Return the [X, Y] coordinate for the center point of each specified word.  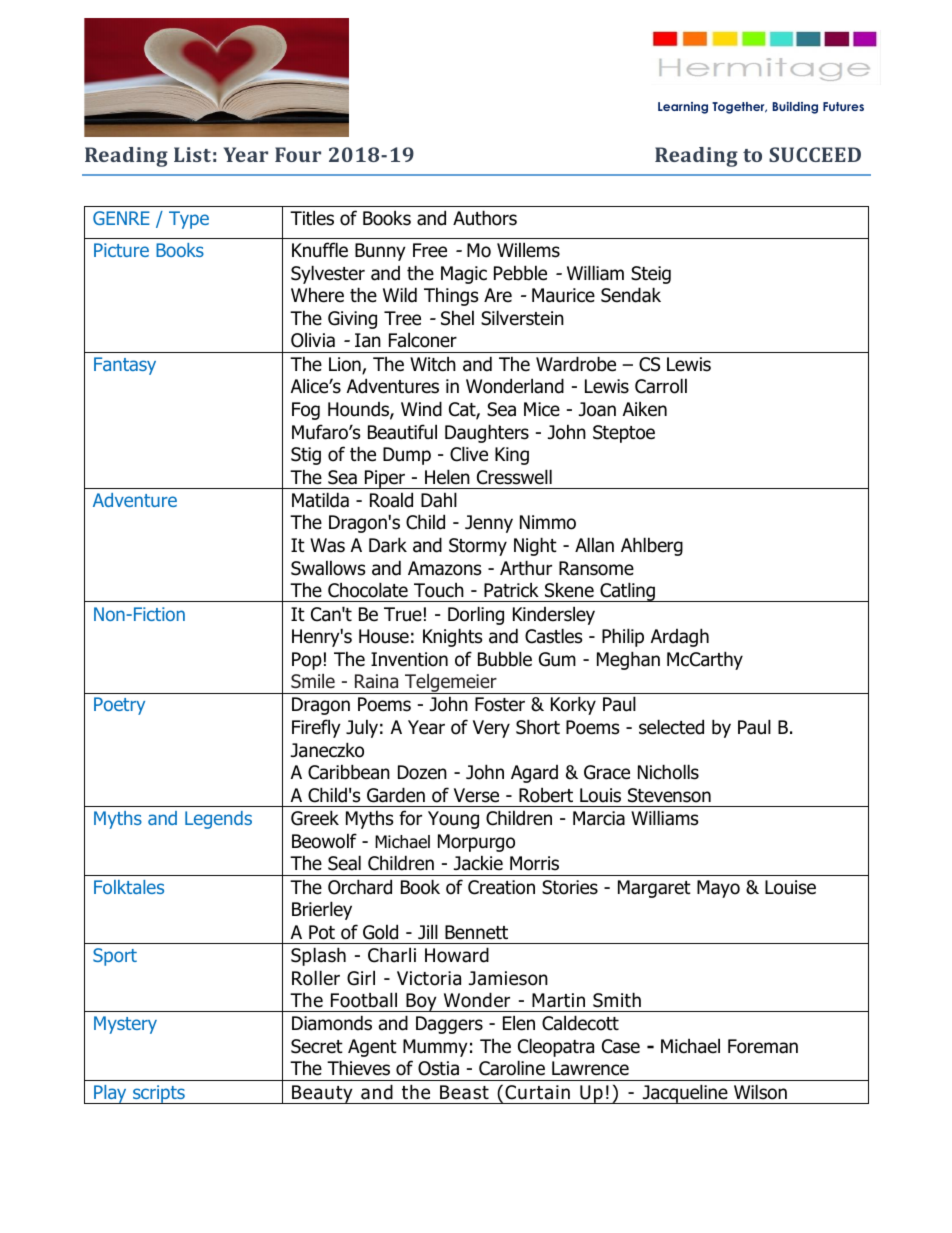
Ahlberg [652, 546]
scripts [159, 1094]
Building [795, 108]
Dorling [476, 615]
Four [298, 154]
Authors [485, 218]
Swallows [328, 568]
